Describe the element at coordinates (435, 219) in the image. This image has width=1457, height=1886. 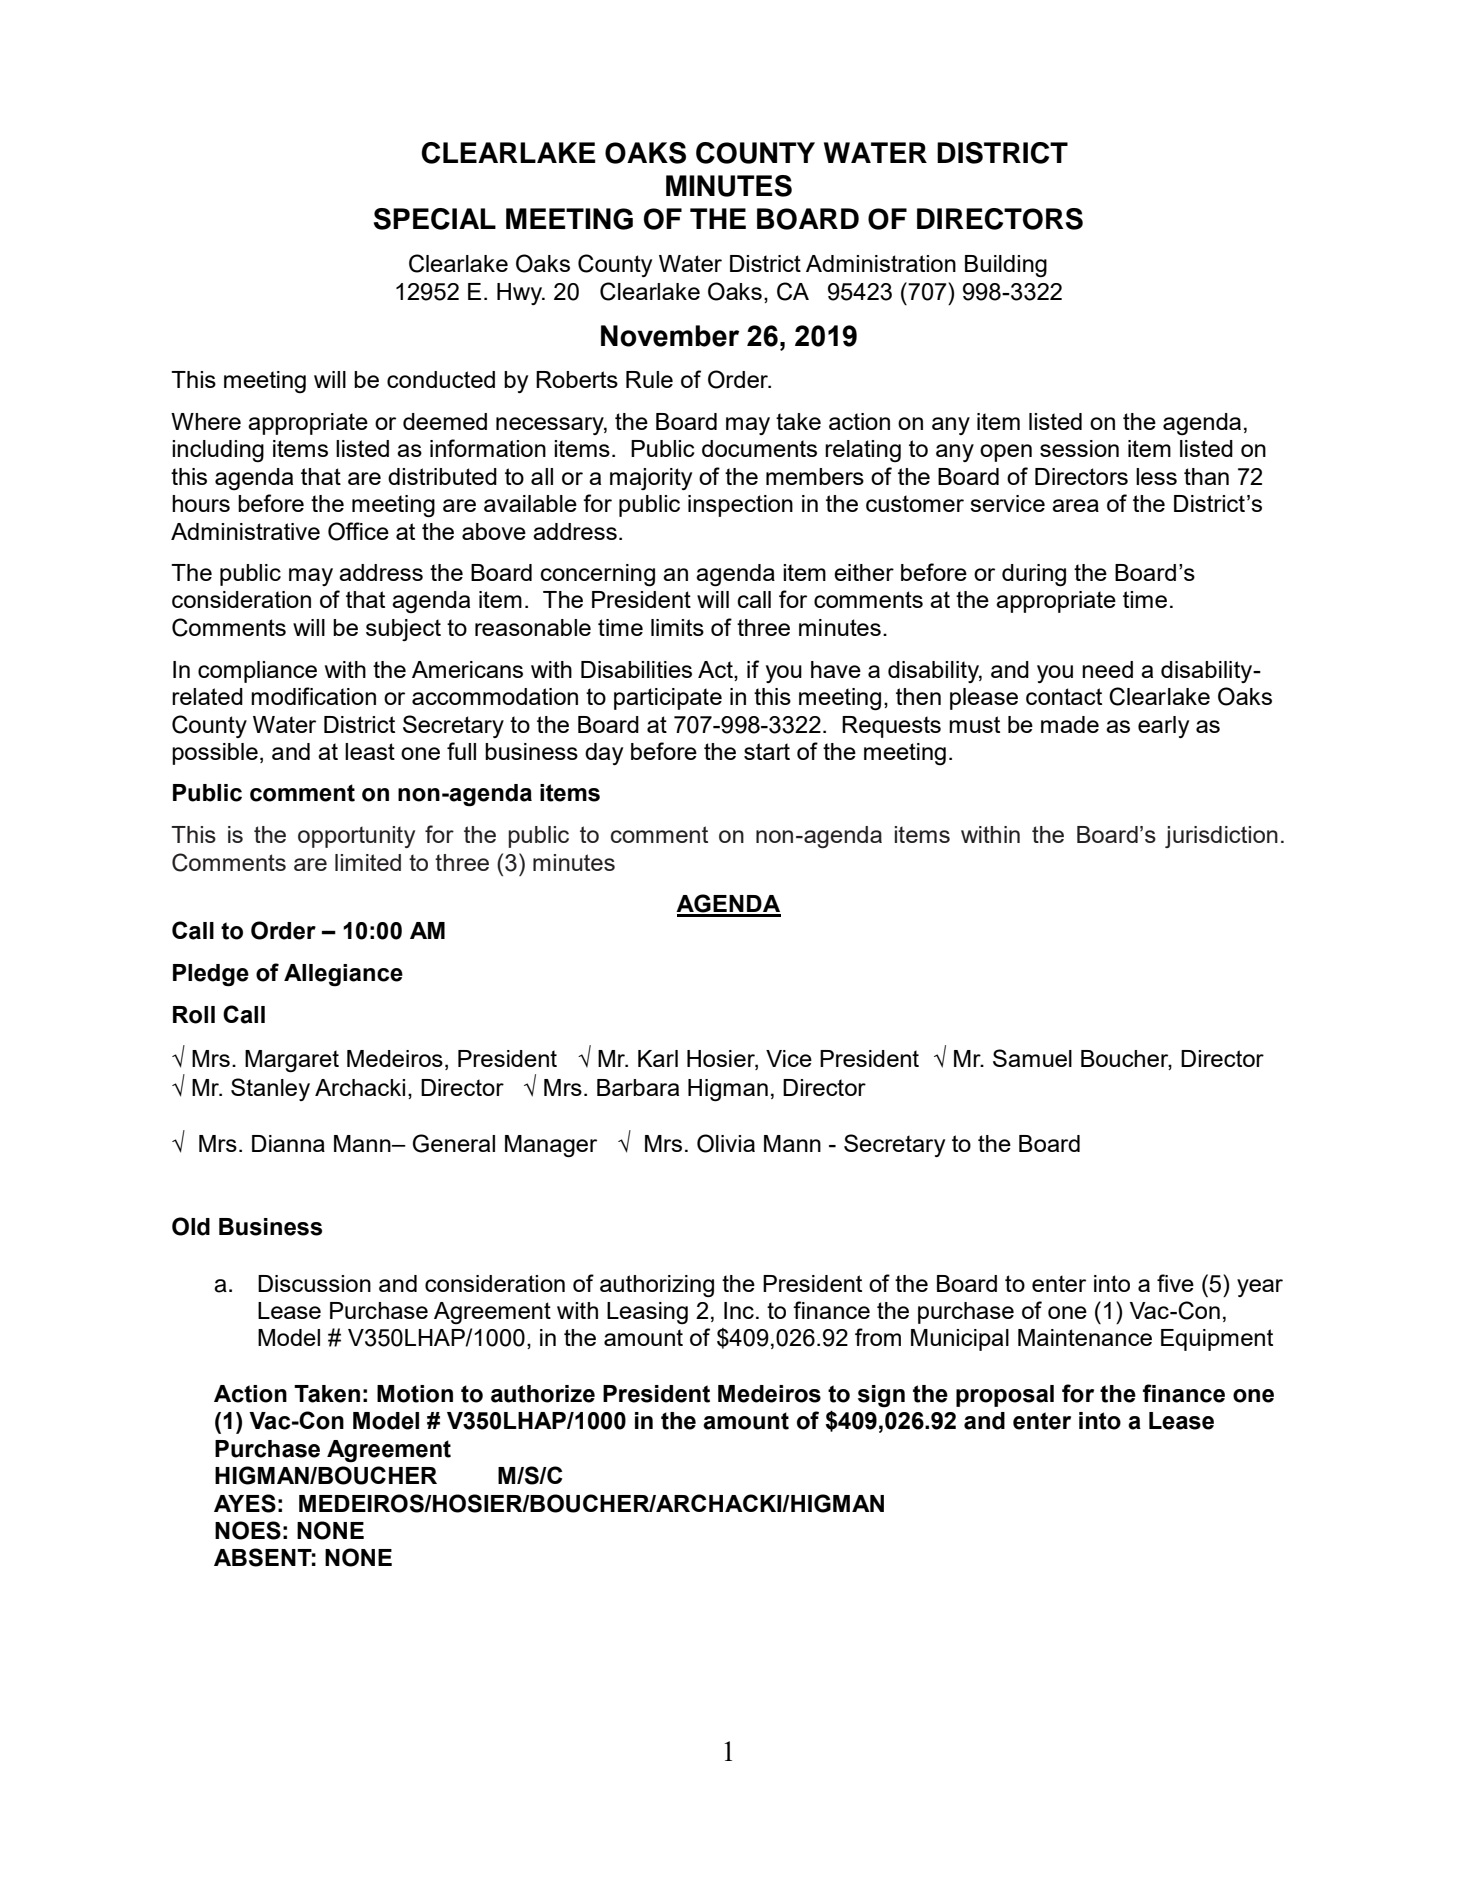
I see `SPECIAL` at that location.
